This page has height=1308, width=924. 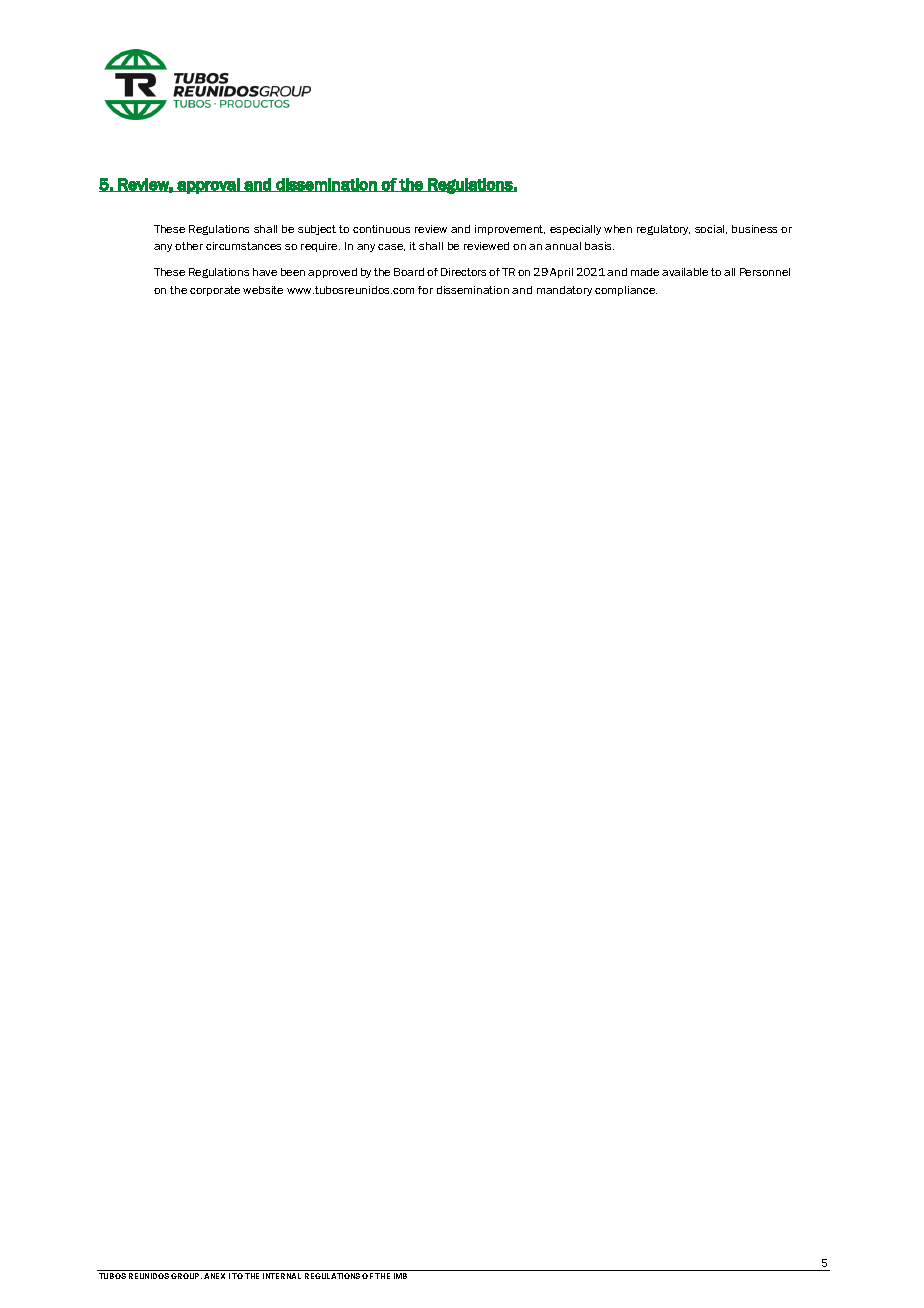 What do you see at coordinates (510, 230) in the page?
I see `improvement` at bounding box center [510, 230].
